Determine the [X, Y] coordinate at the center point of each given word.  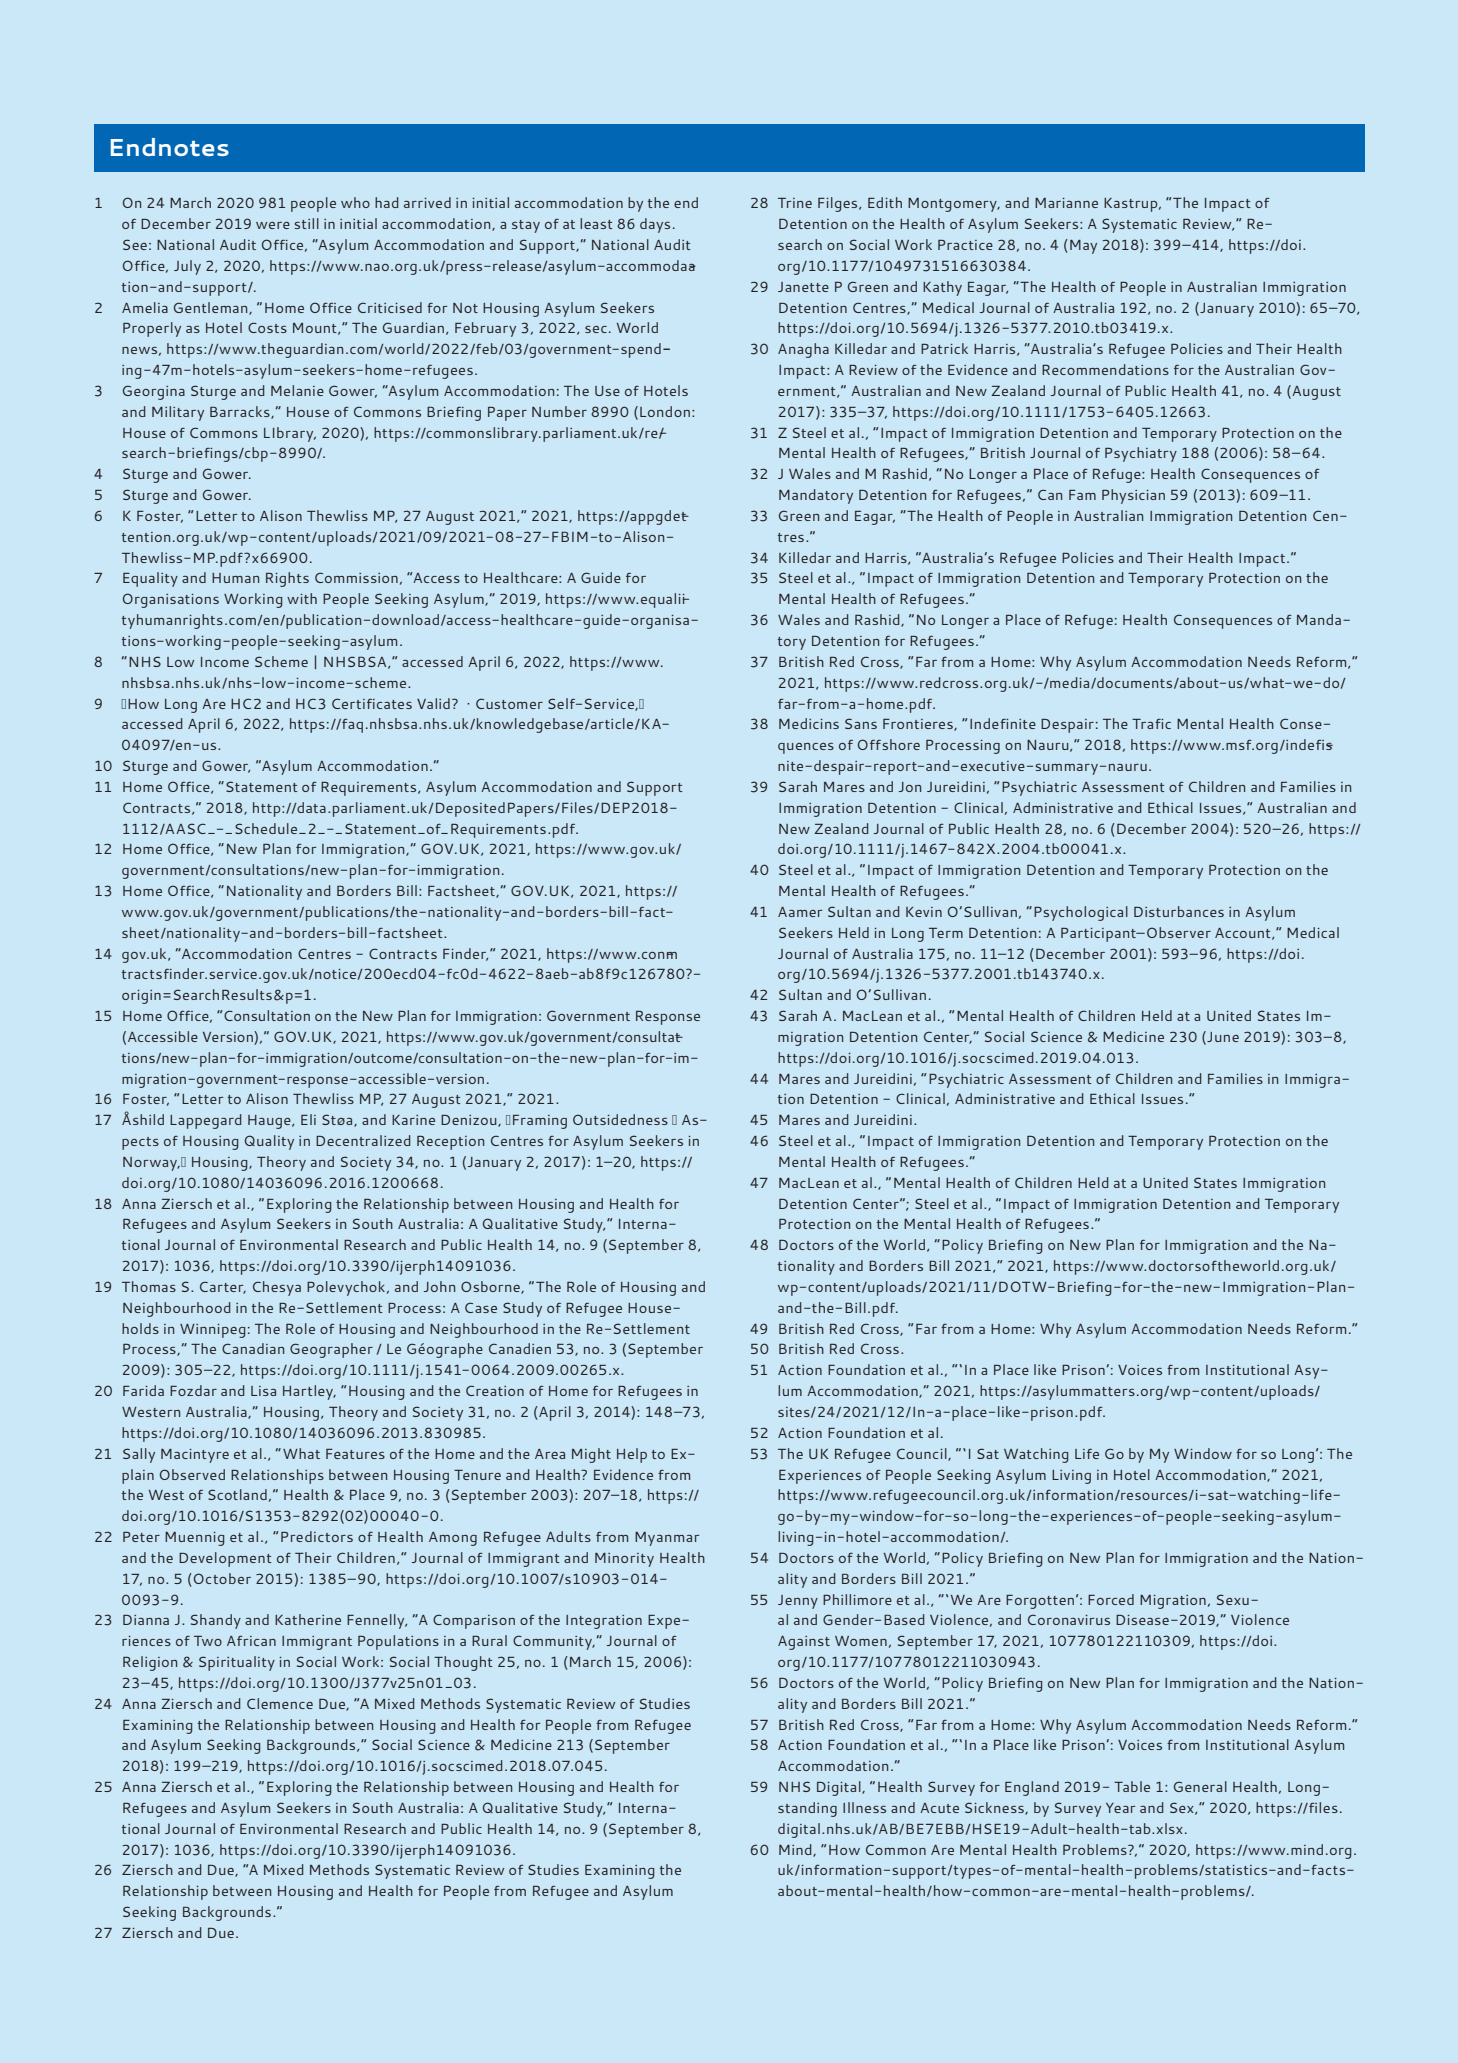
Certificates [372, 703]
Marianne [1066, 203]
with [302, 598]
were [273, 225]
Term [946, 933]
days [655, 225]
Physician [1133, 496]
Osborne [491, 1287]
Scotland [237, 1494]
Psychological [1081, 913]
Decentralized [363, 1140]
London [665, 411]
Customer [509, 703]
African [251, 1640]
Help [632, 1455]
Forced [1111, 1599]
